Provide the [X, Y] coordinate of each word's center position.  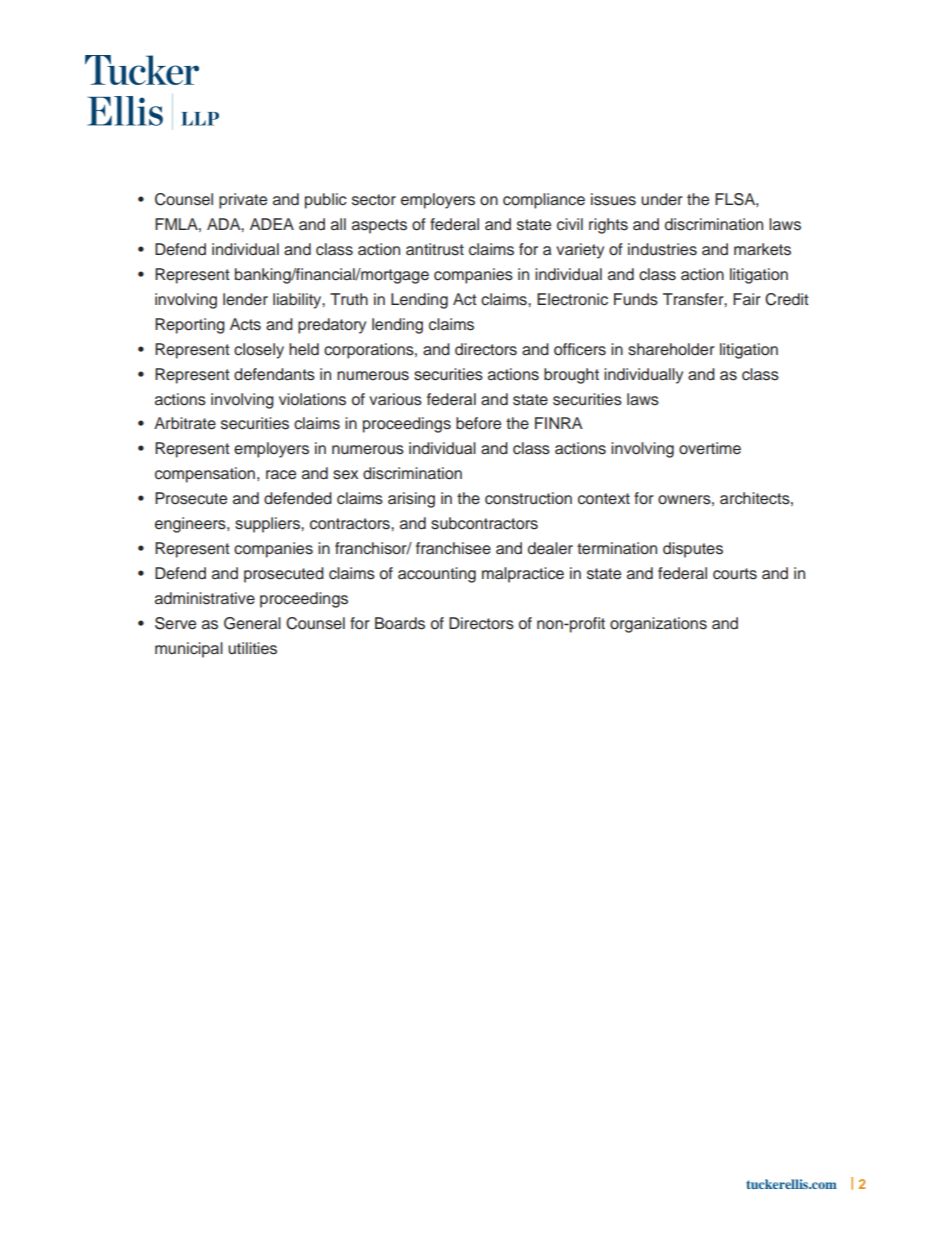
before [478, 423]
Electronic [572, 299]
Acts [245, 324]
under [662, 199]
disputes [693, 550]
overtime [710, 448]
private [243, 201]
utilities [252, 648]
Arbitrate [185, 423]
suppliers [268, 525]
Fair [747, 299]
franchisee [453, 548]
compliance [544, 201]
